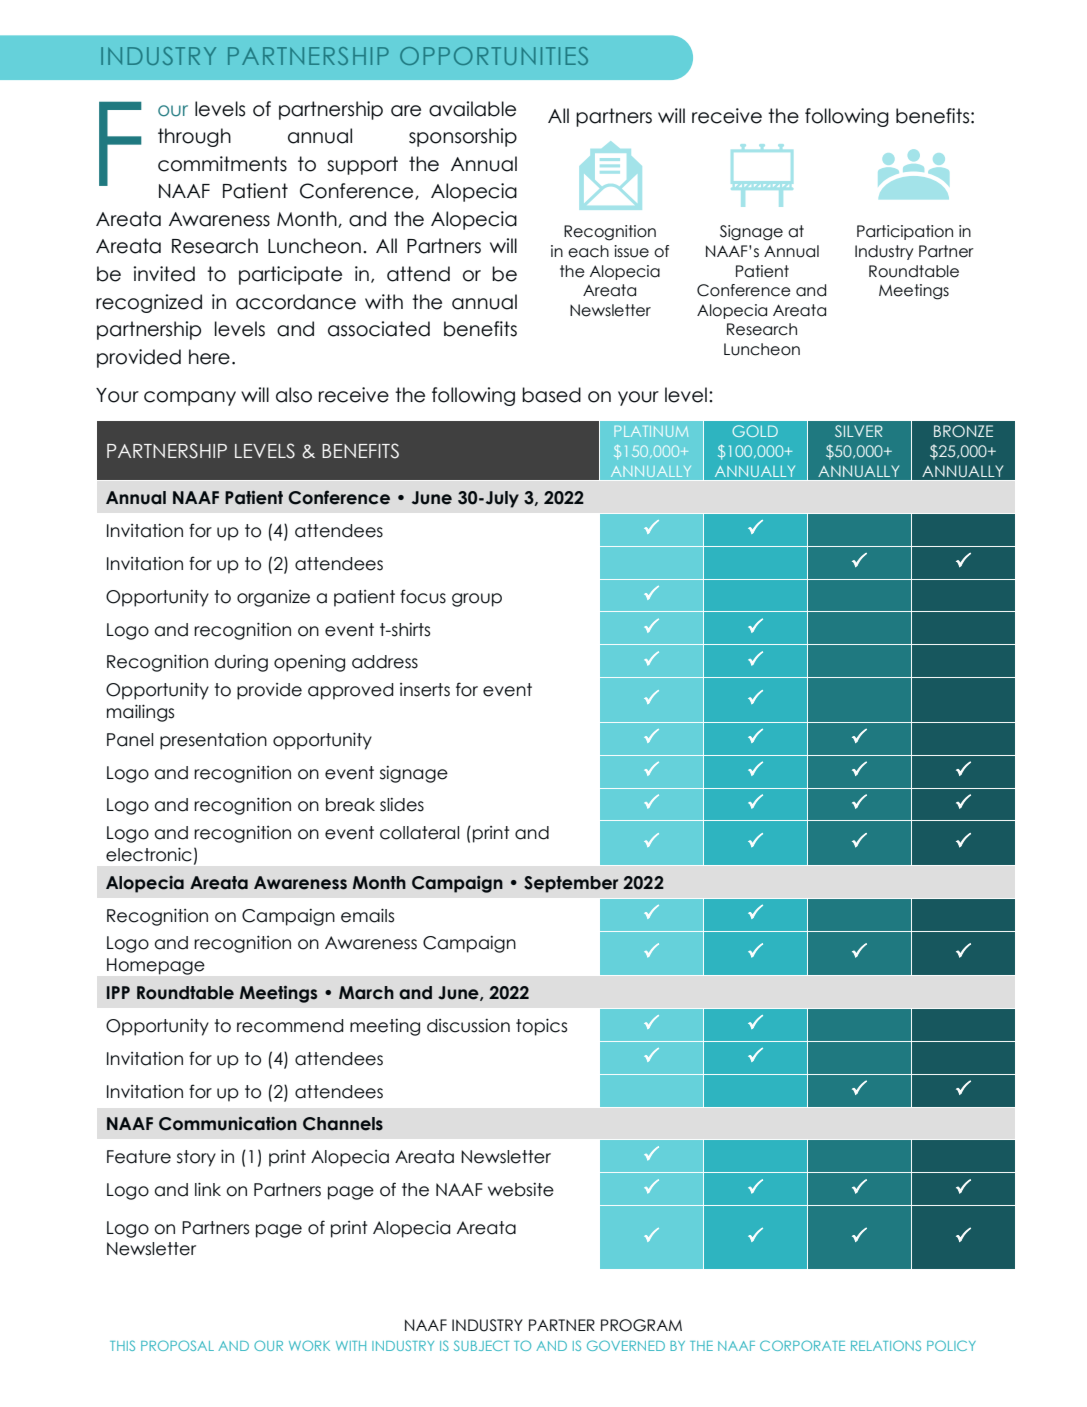  I want to click on September, so click(571, 884).
